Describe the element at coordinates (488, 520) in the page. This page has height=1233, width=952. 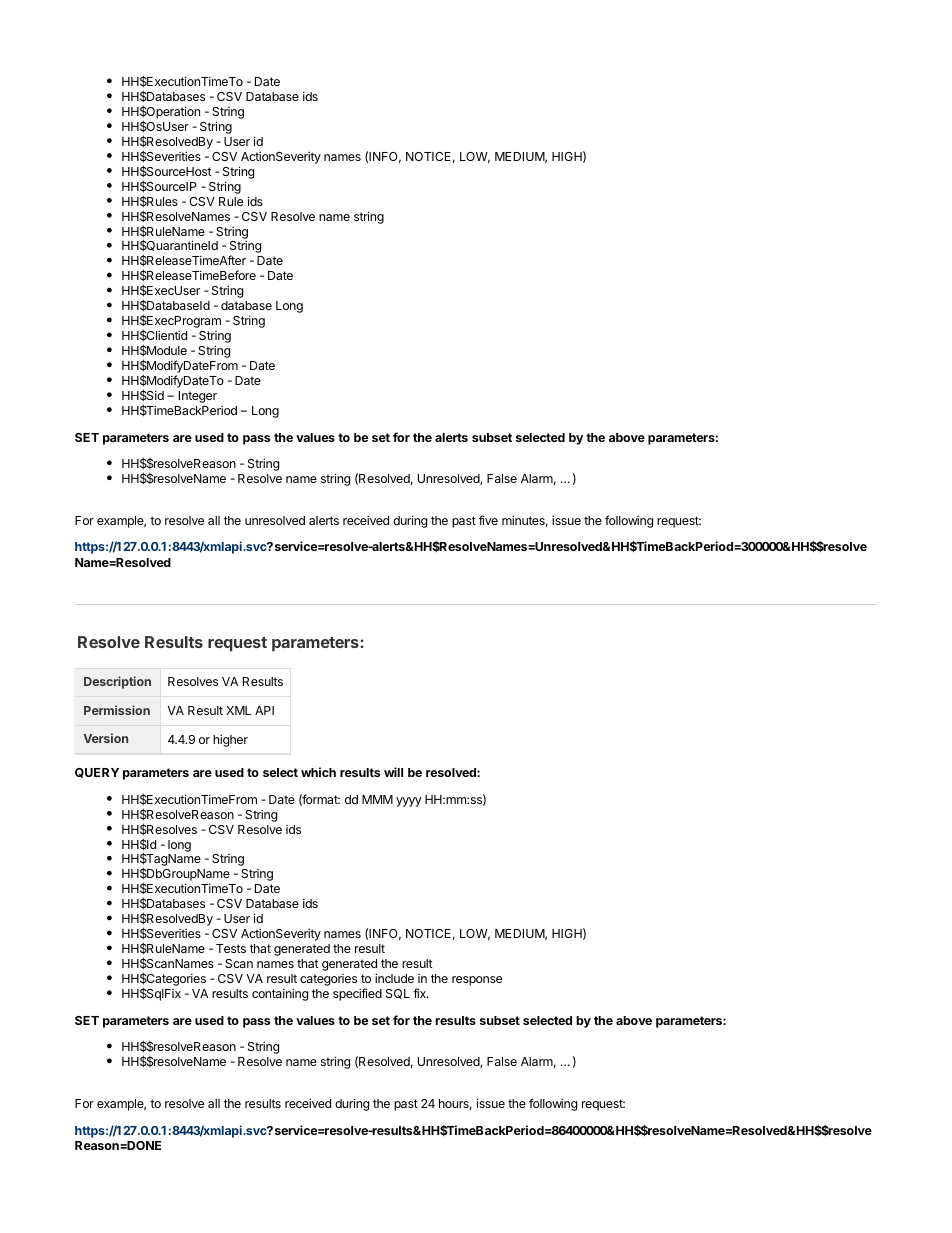
I see `five` at that location.
